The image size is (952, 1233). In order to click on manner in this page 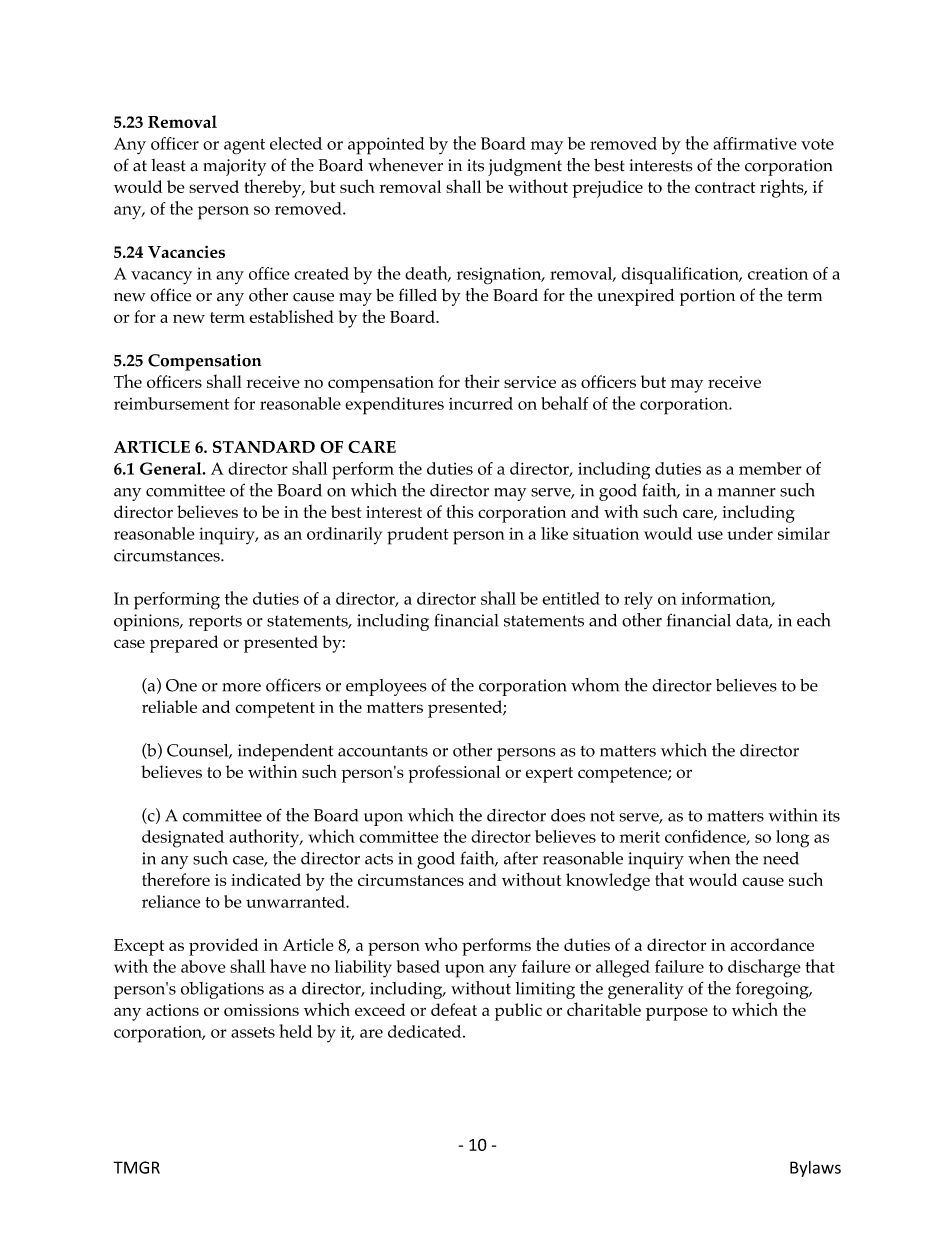, I will do `click(747, 492)`.
